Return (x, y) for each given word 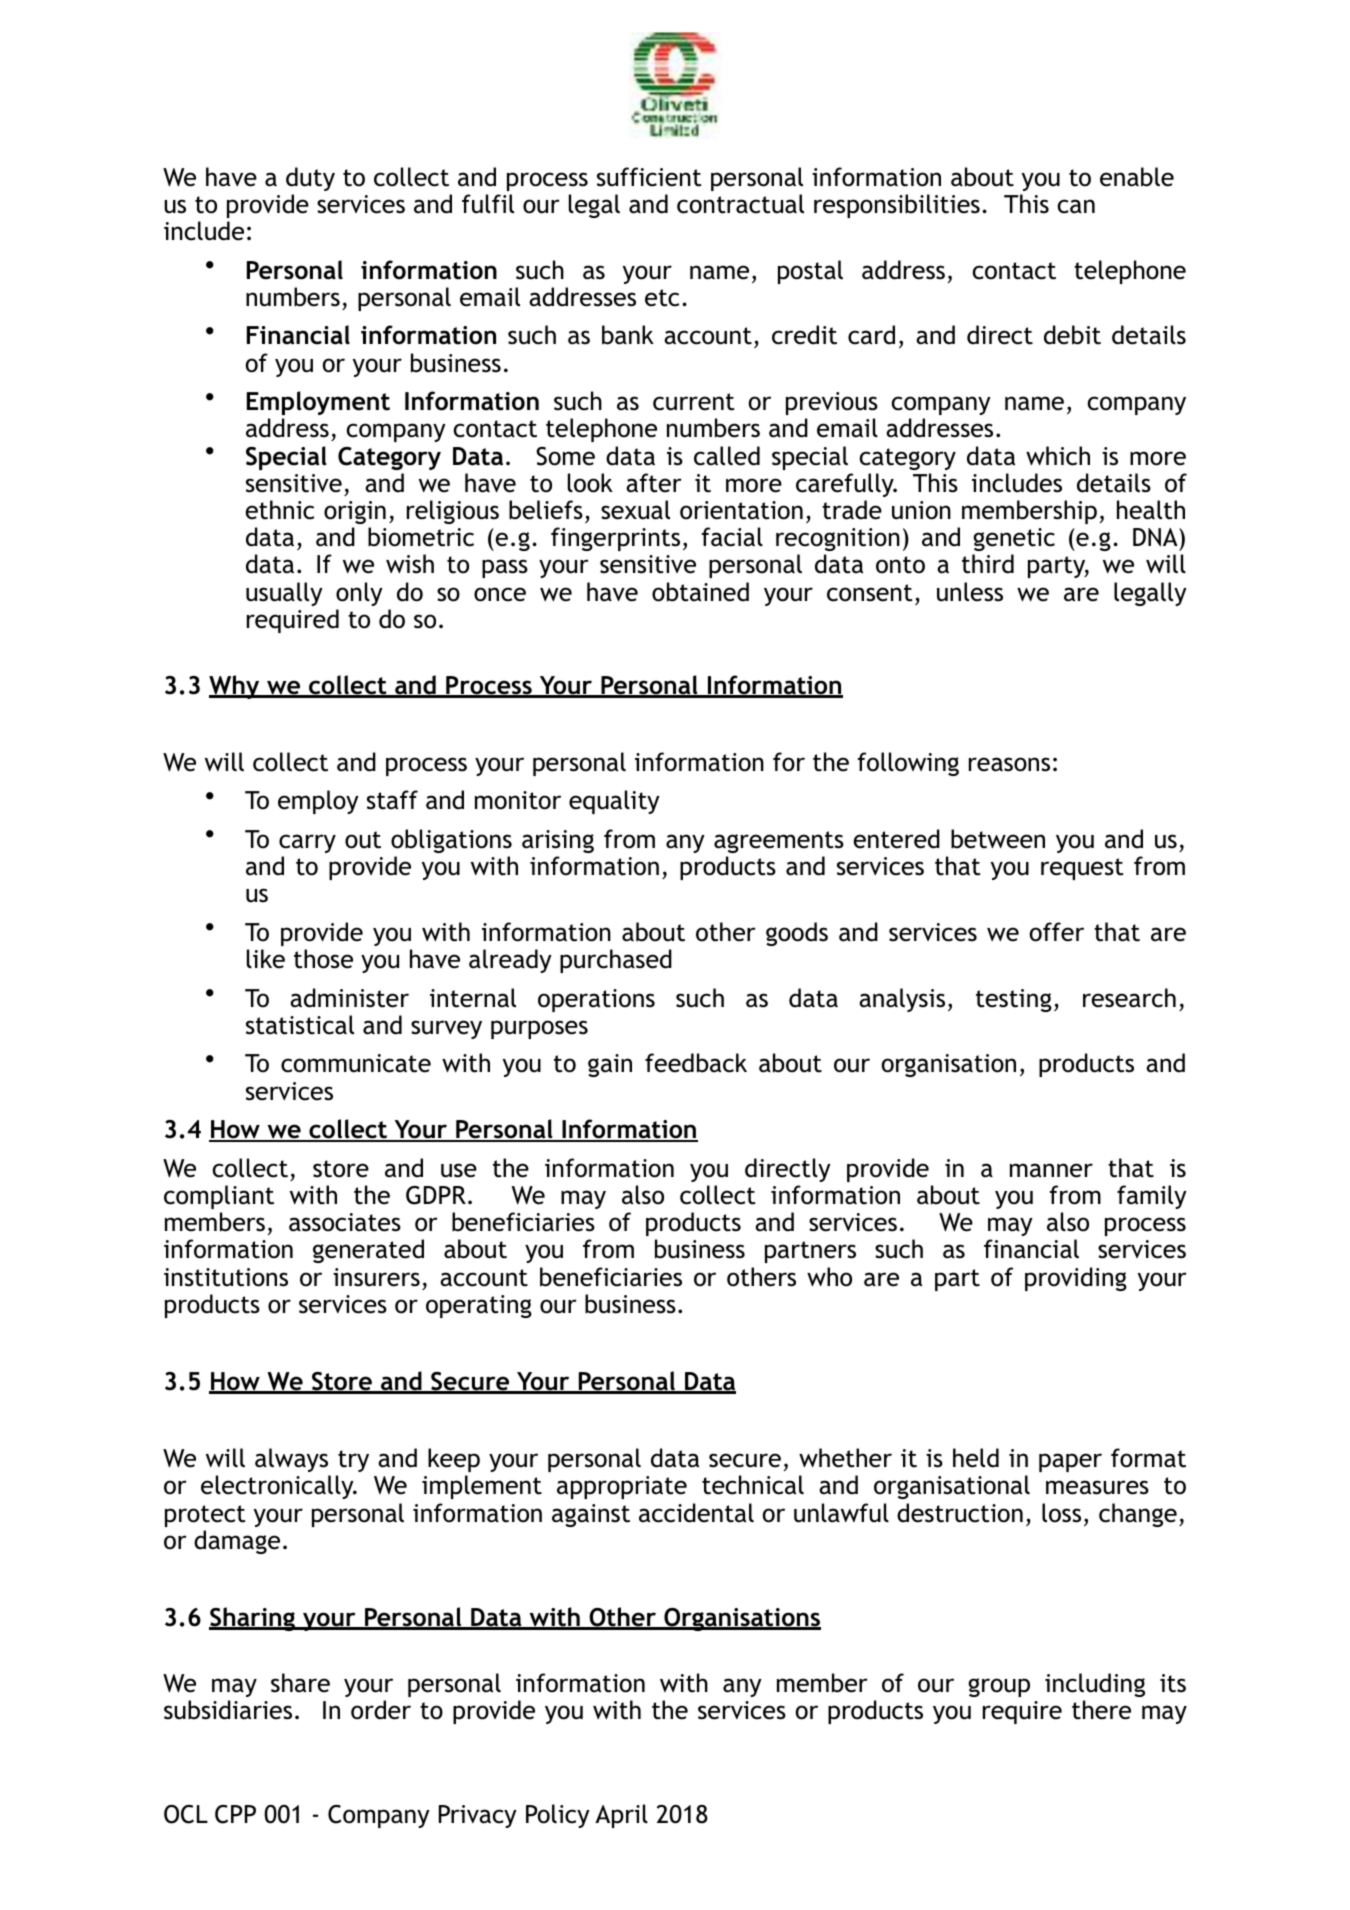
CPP (235, 1814)
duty (310, 179)
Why (235, 687)
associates (345, 1222)
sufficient (649, 177)
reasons (1009, 764)
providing (1076, 1279)
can (1076, 206)
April (621, 1816)
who (829, 1277)
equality (614, 802)
